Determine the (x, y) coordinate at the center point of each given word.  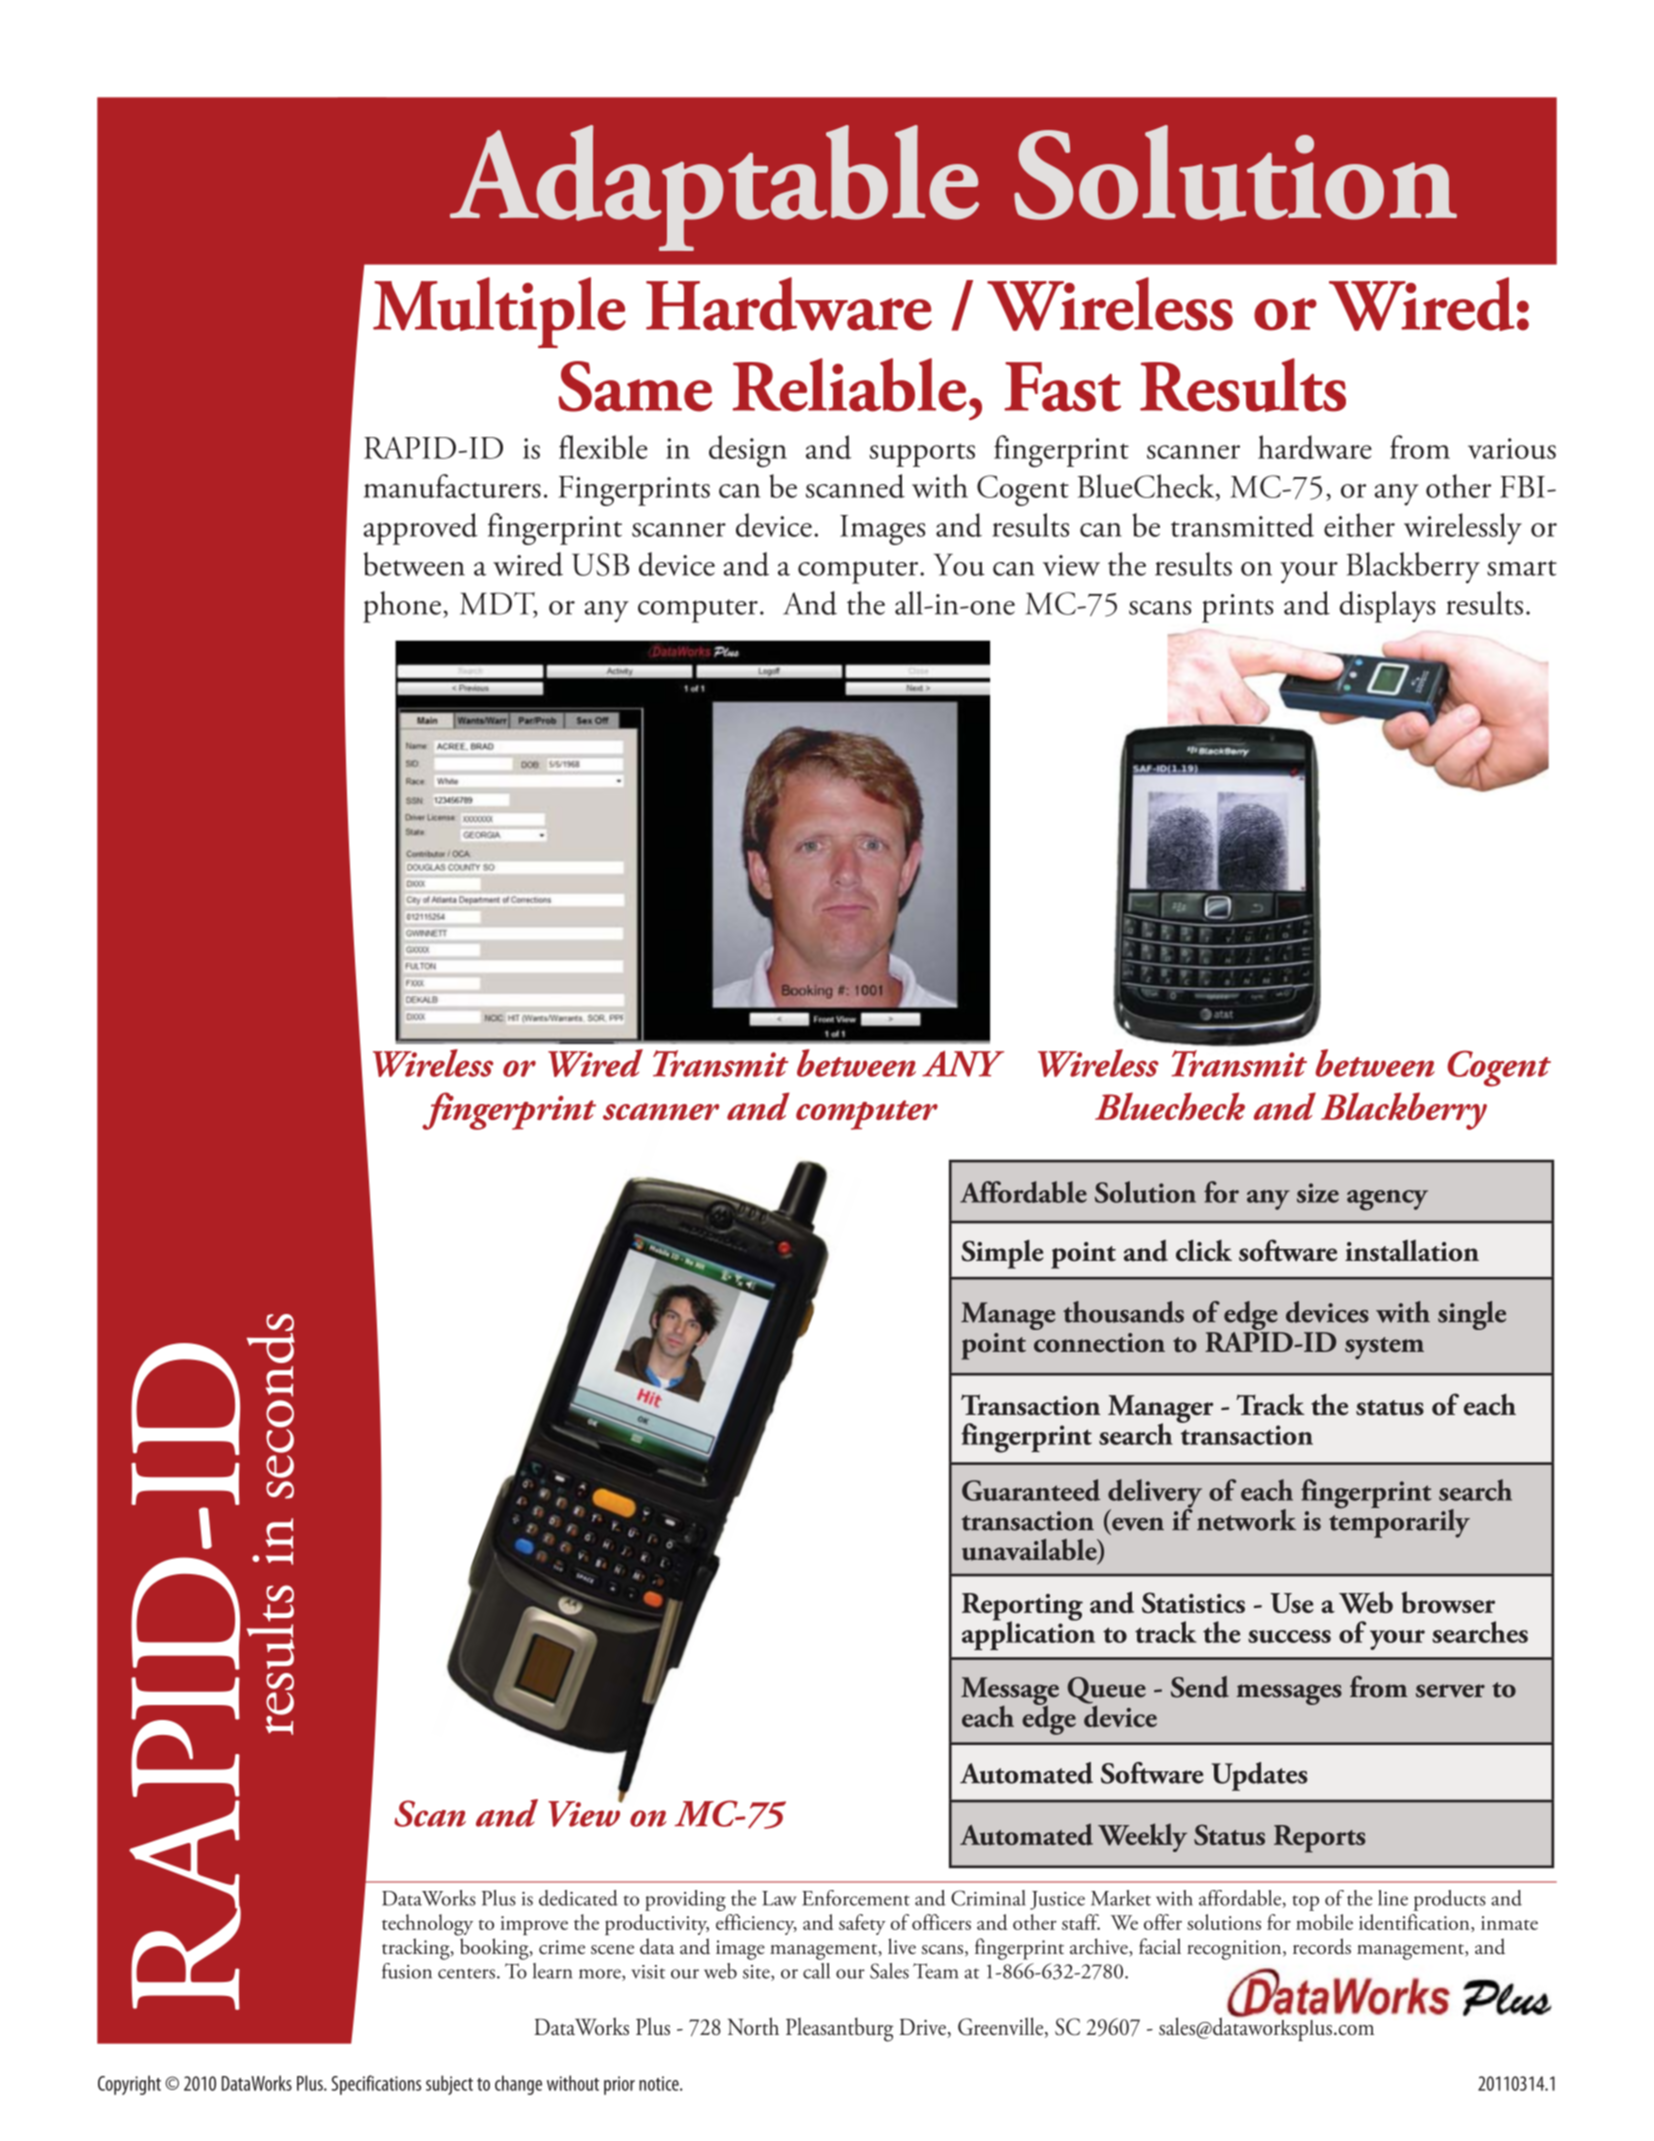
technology (427, 1925)
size (1318, 1193)
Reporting (1022, 1608)
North (753, 2026)
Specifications (376, 2085)
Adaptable (714, 188)
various (1512, 448)
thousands (1123, 1312)
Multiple (499, 312)
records (1322, 1946)
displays (1387, 607)
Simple (1002, 1254)
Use (1292, 1603)
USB (600, 564)
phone (402, 607)
